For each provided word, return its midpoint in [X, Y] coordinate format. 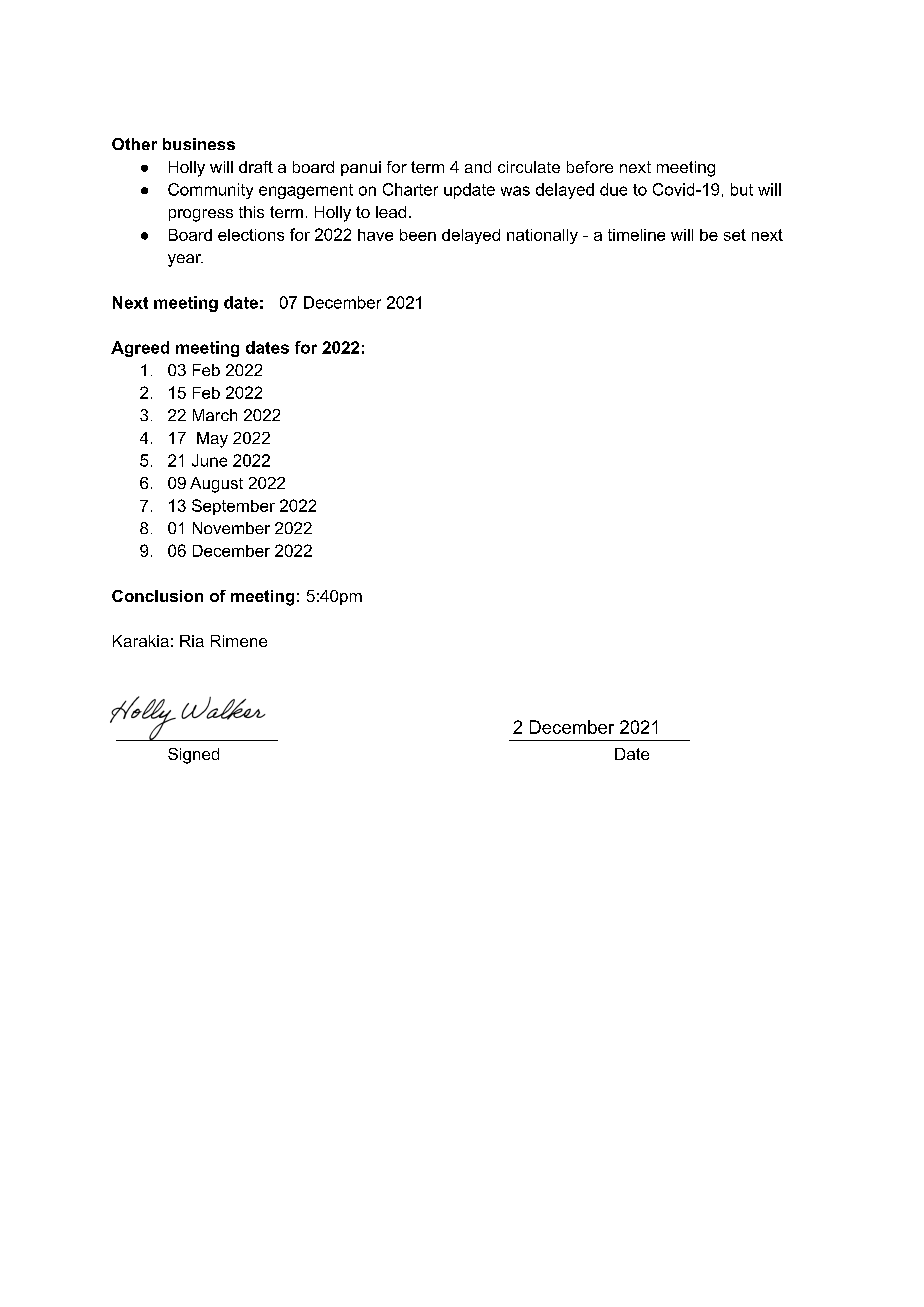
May [212, 440]
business [199, 144]
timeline [636, 235]
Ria [192, 641]
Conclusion [157, 596]
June [209, 460]
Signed [193, 756]
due [613, 189]
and [478, 167]
